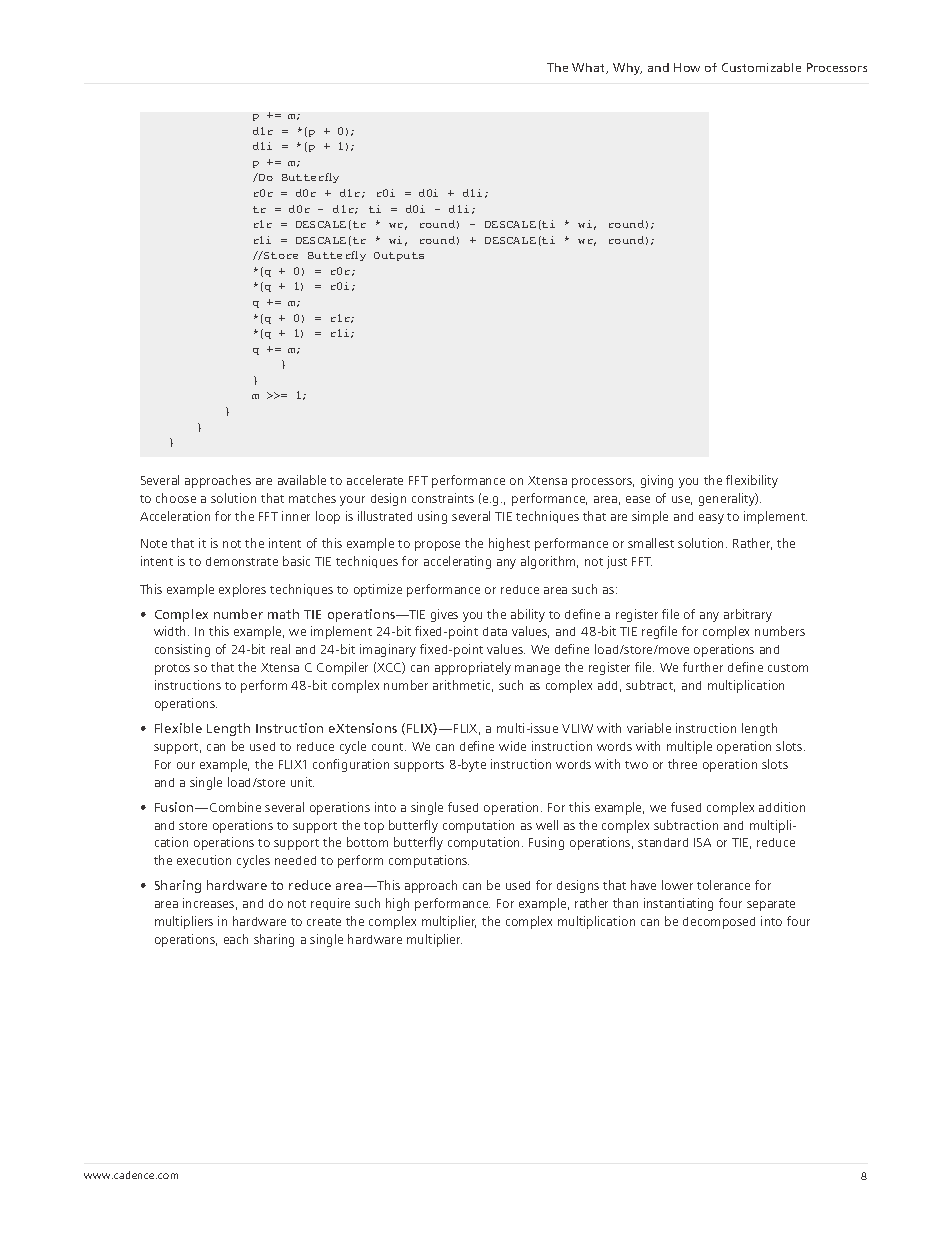 This screenshot has height=1233, width=952. What do you see at coordinates (176, 498) in the screenshot?
I see `choose` at bounding box center [176, 498].
